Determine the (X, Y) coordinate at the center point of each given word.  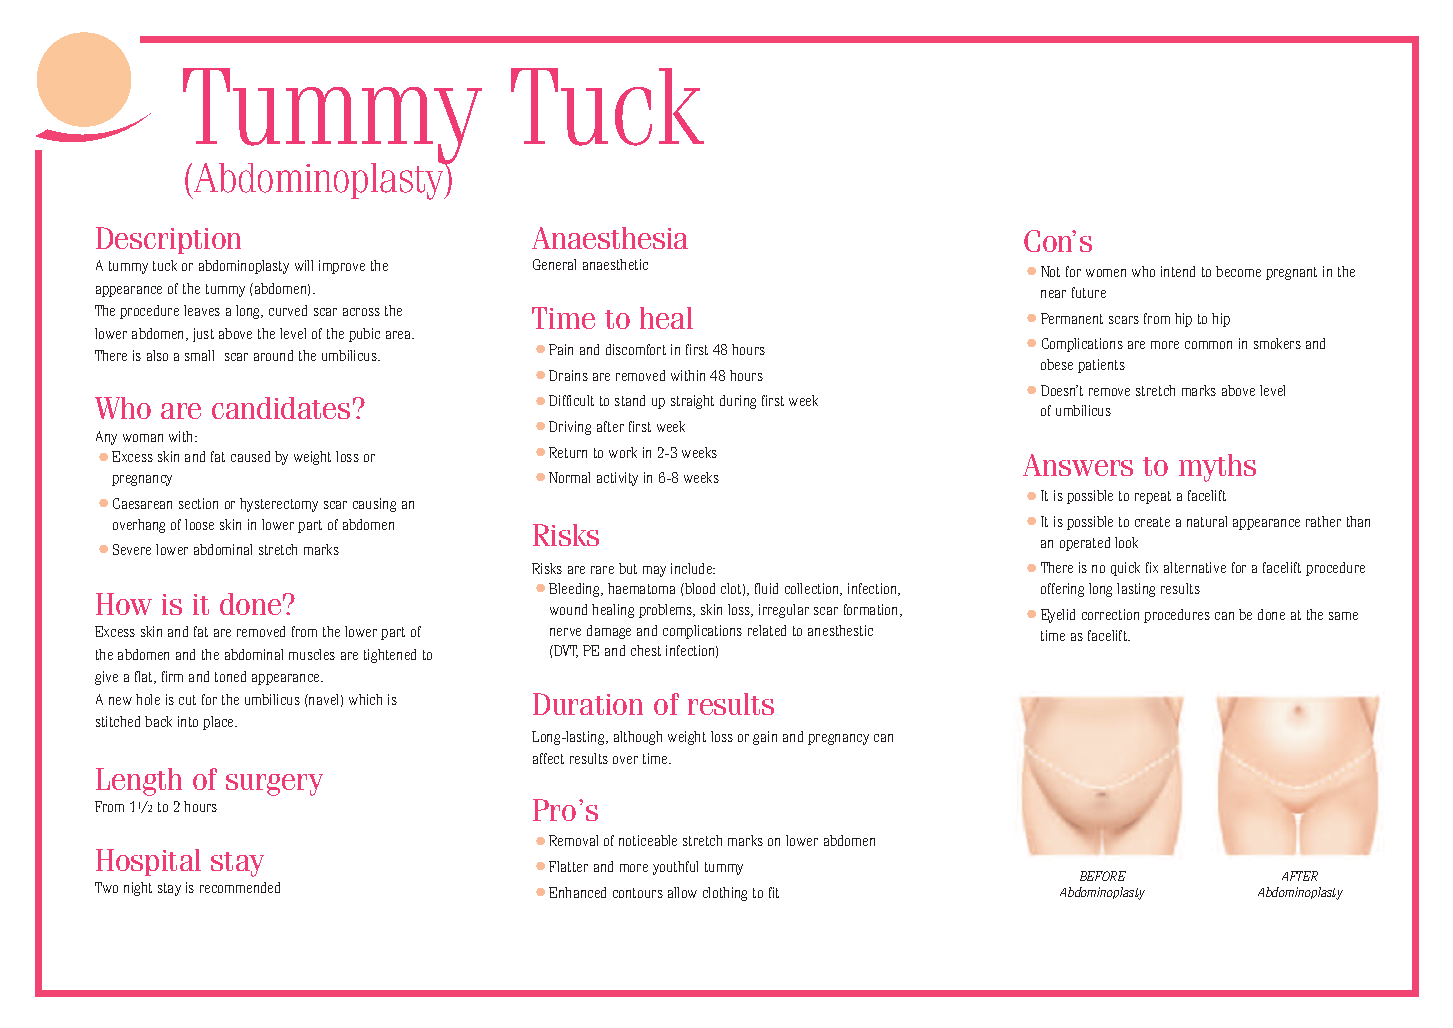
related (767, 630)
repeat (1153, 497)
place (220, 723)
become (1238, 271)
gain (765, 738)
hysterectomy (279, 505)
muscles (312, 654)
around (273, 355)
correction (1110, 614)
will (304, 265)
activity (617, 479)
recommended (240, 887)
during (738, 402)
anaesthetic (615, 264)
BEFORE (1103, 876)
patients (1101, 366)
